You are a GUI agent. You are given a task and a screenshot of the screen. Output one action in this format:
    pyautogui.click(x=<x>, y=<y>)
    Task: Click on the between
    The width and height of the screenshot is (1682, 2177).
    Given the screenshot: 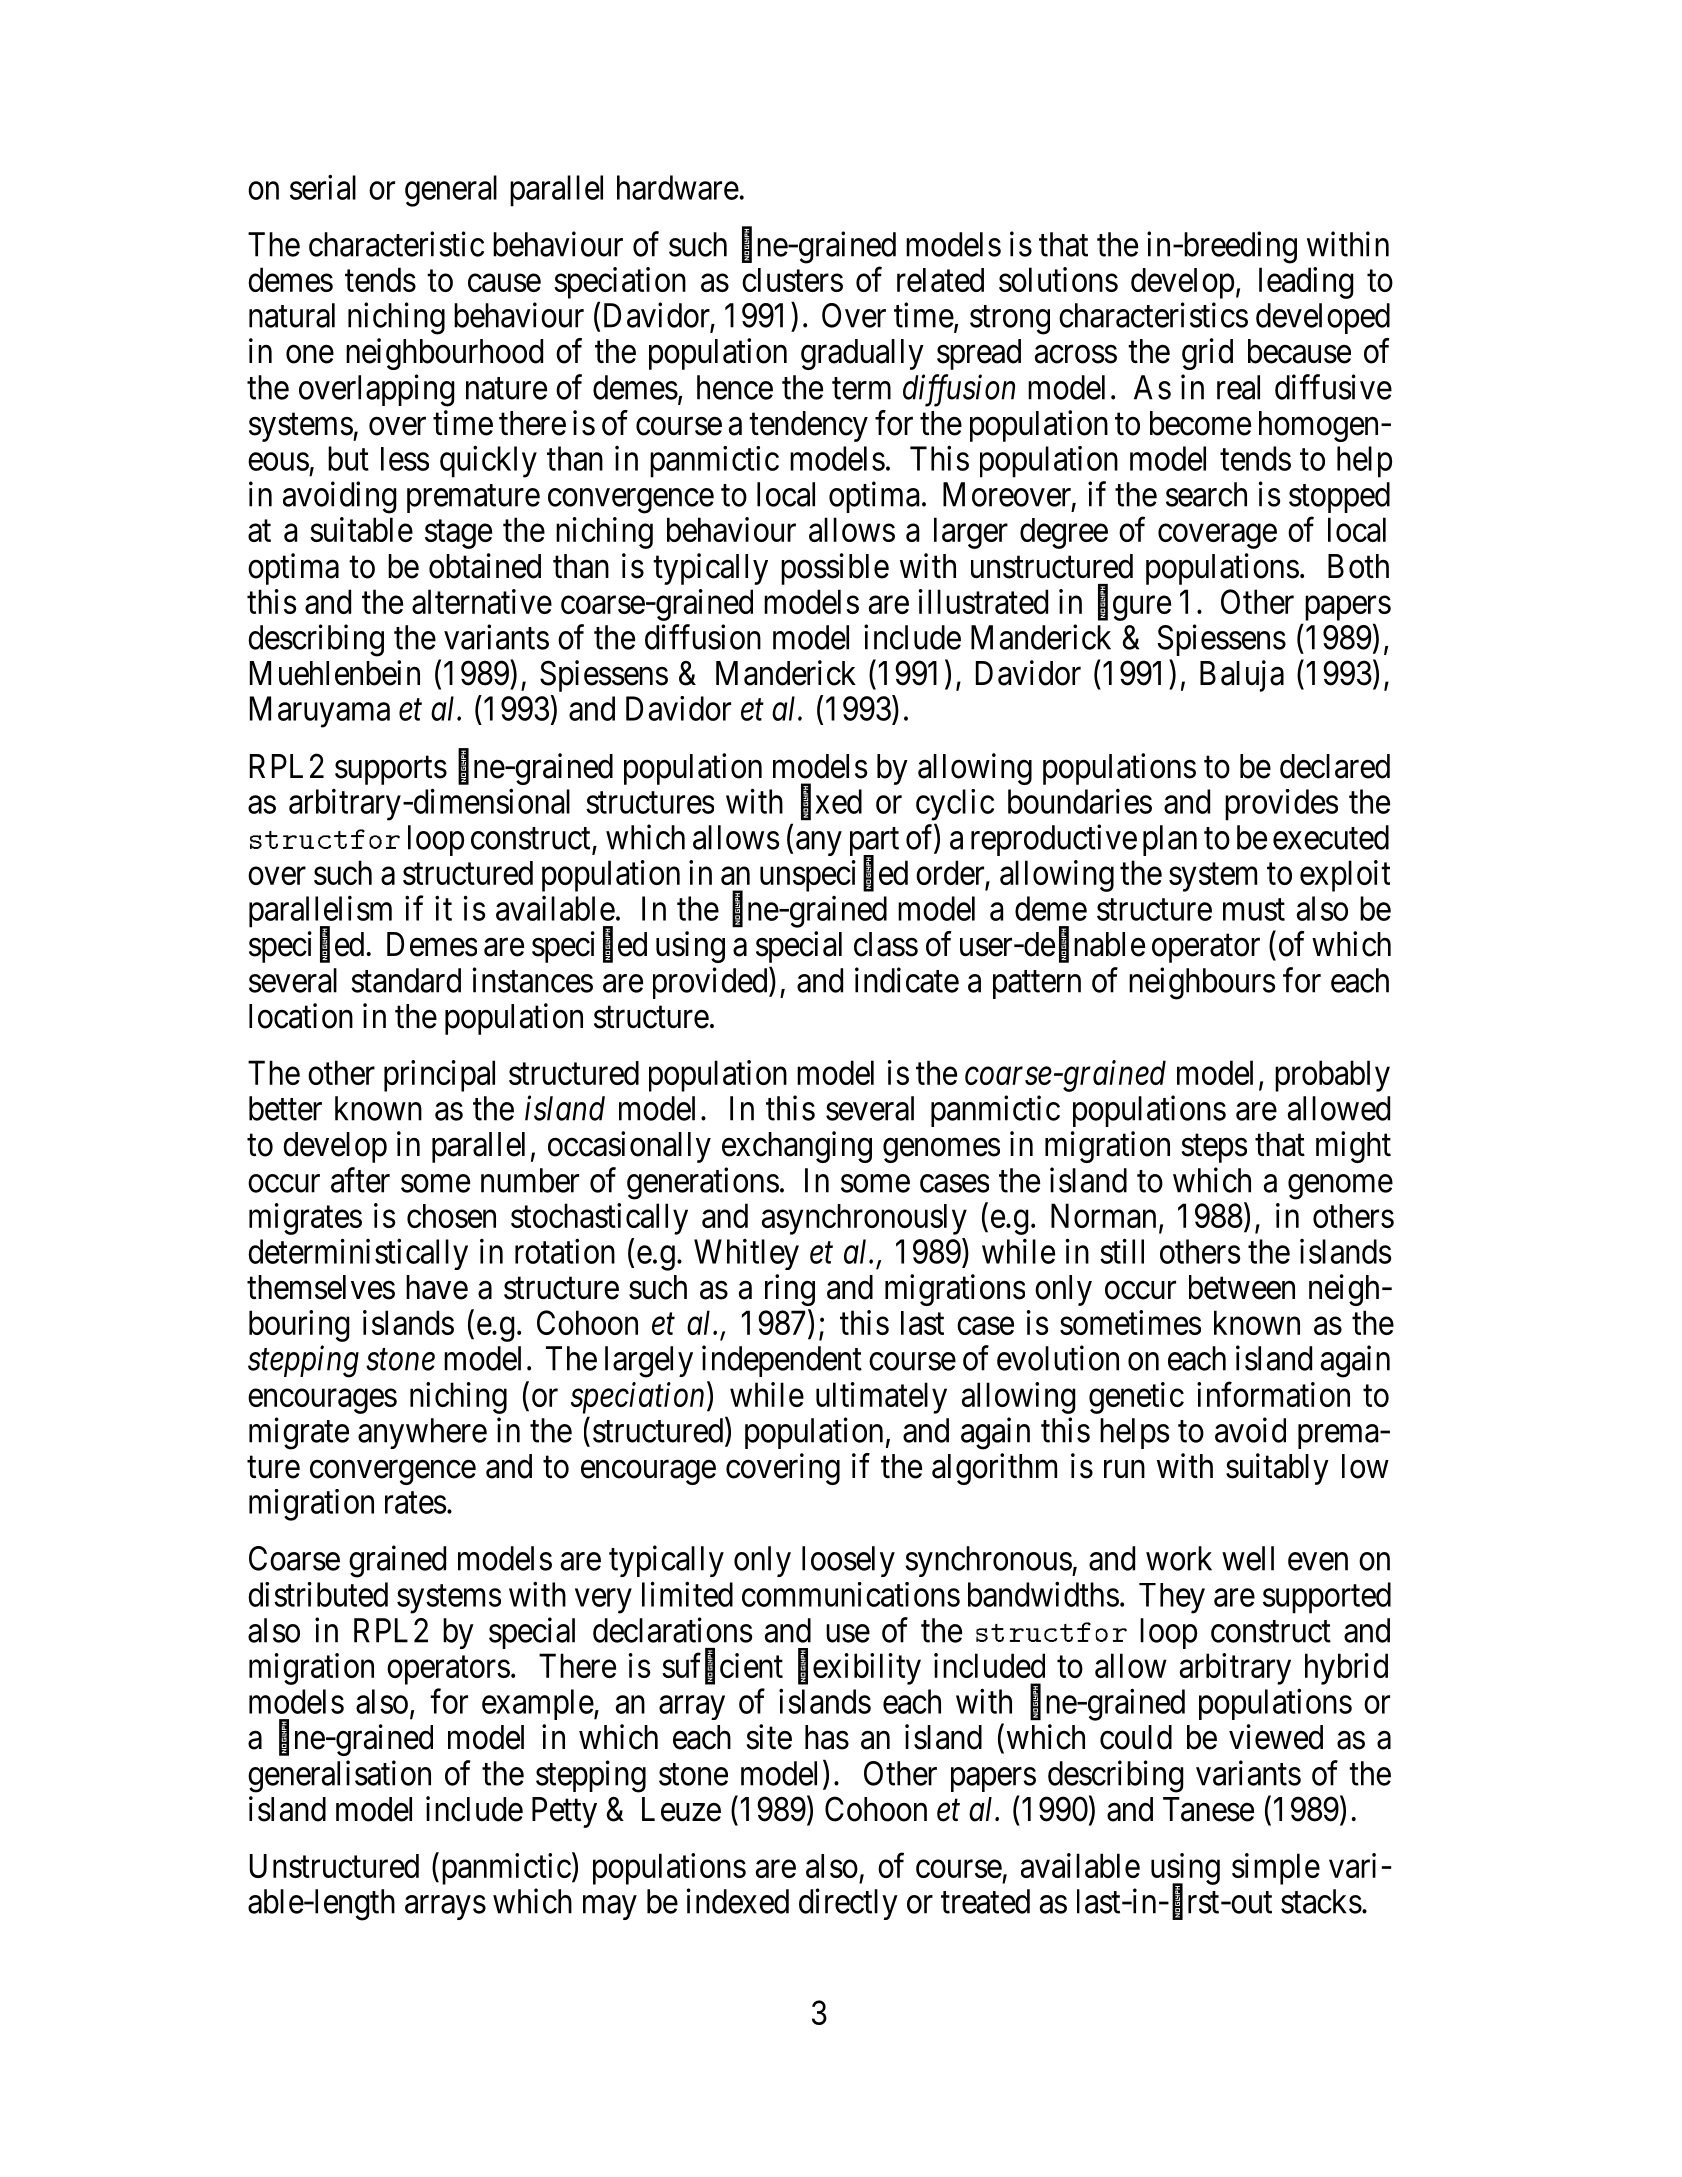 What is the action you would take?
    pyautogui.click(x=1242, y=1287)
